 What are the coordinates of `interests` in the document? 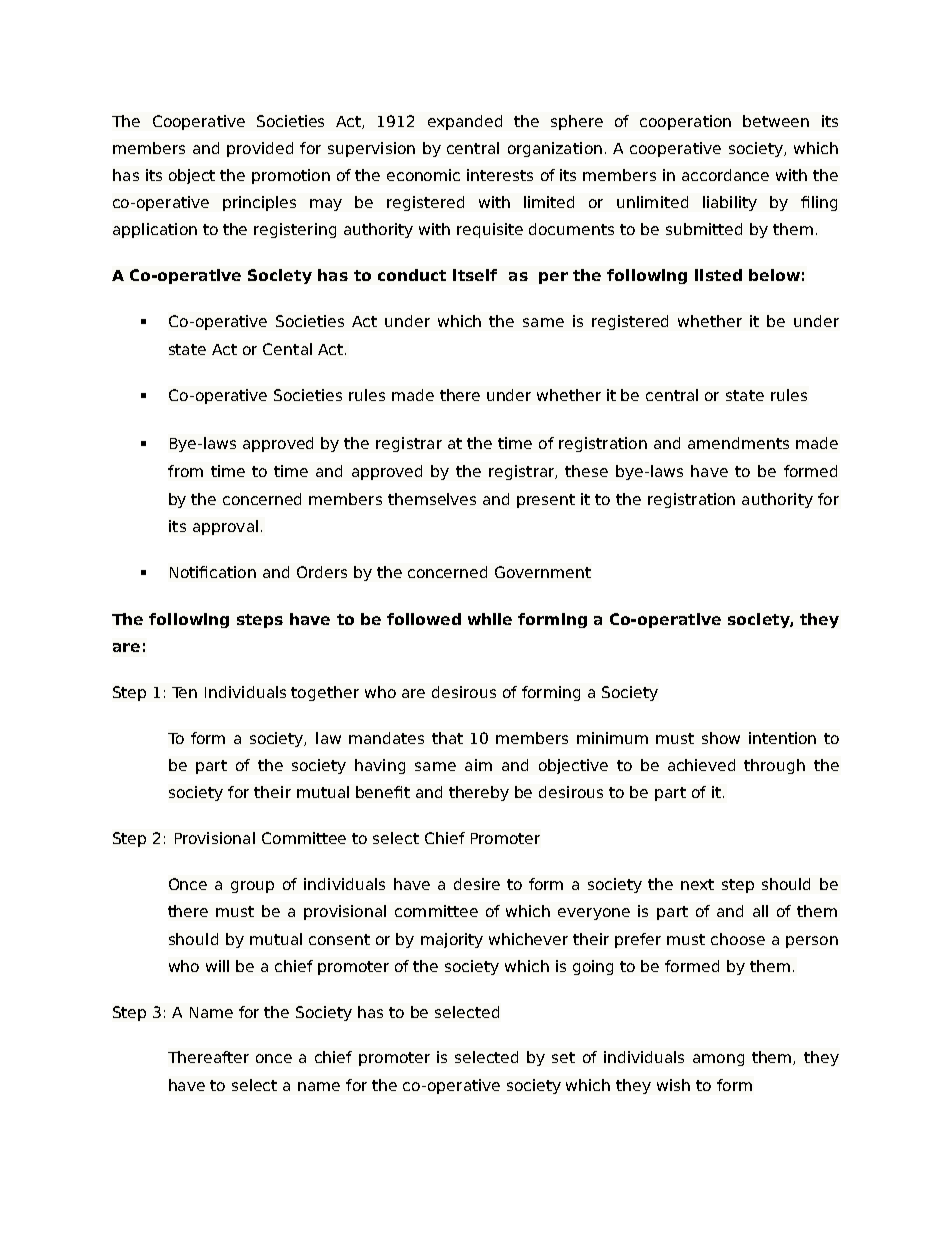 It's located at (500, 175).
